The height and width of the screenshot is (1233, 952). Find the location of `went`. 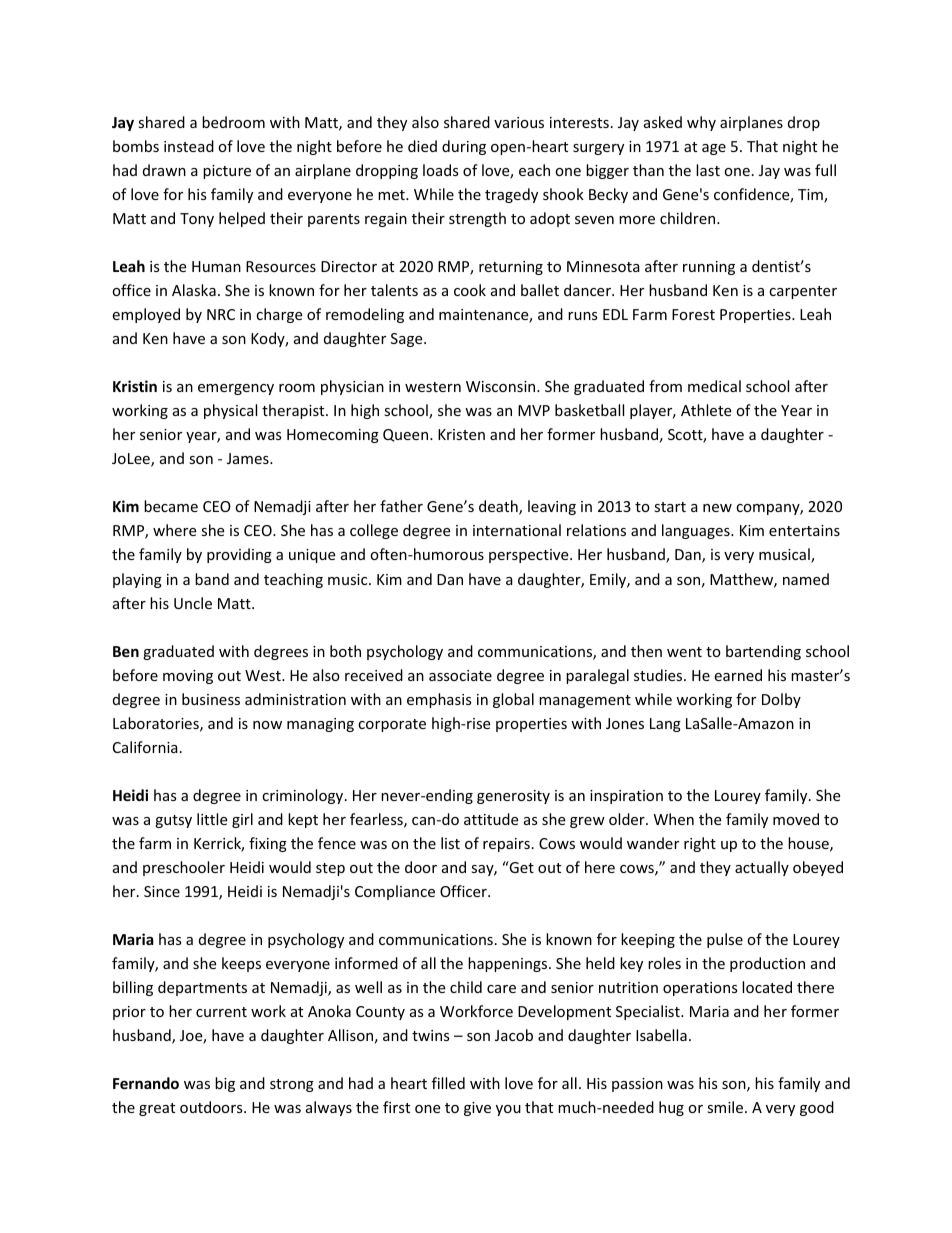

went is located at coordinates (684, 652).
